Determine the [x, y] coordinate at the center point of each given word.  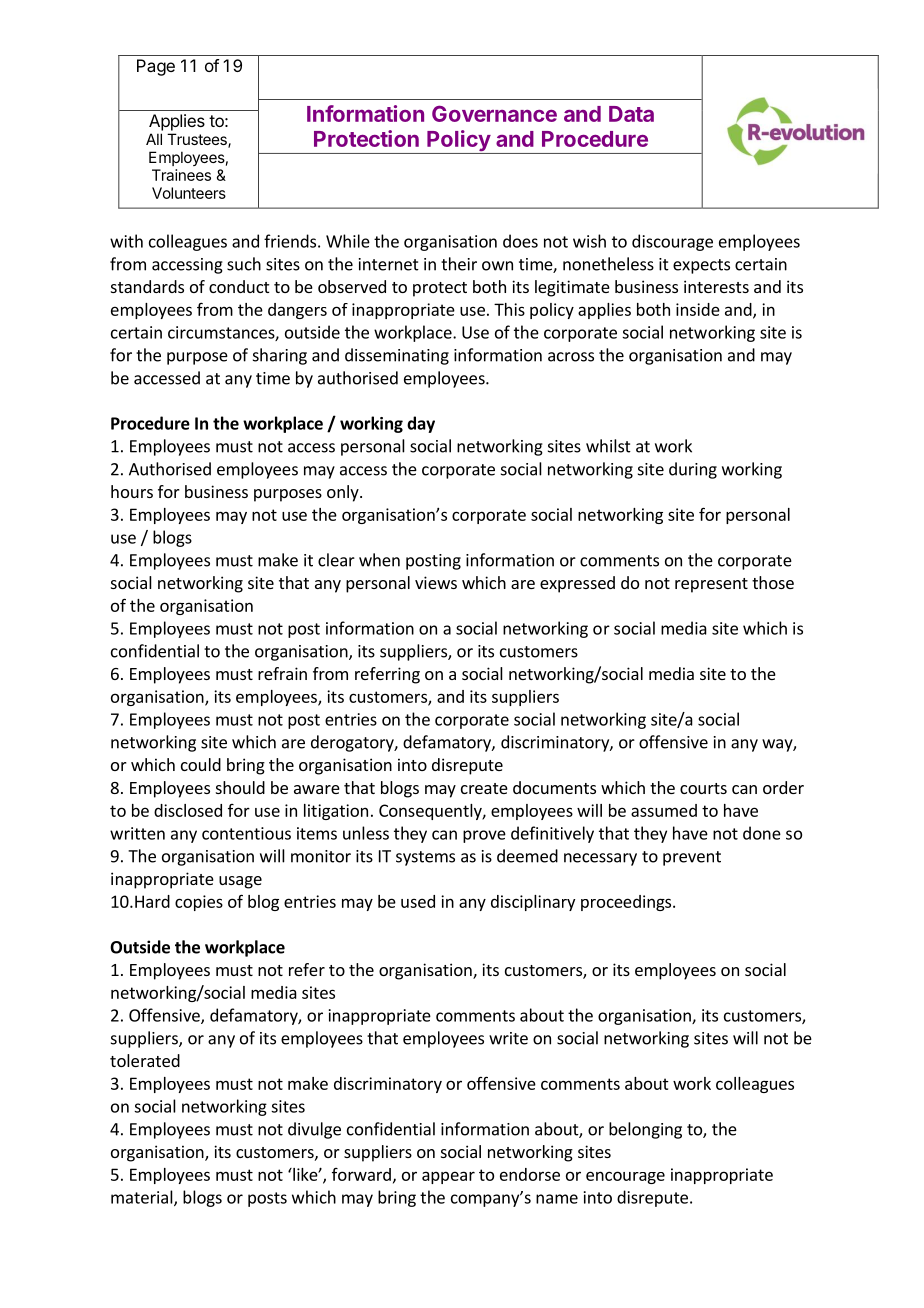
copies [199, 903]
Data [631, 114]
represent [711, 585]
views [436, 582]
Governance [494, 113]
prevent [692, 858]
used [418, 901]
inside [698, 309]
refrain [282, 673]
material [143, 1198]
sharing [280, 356]
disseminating [397, 356]
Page [156, 67]
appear [448, 1177]
